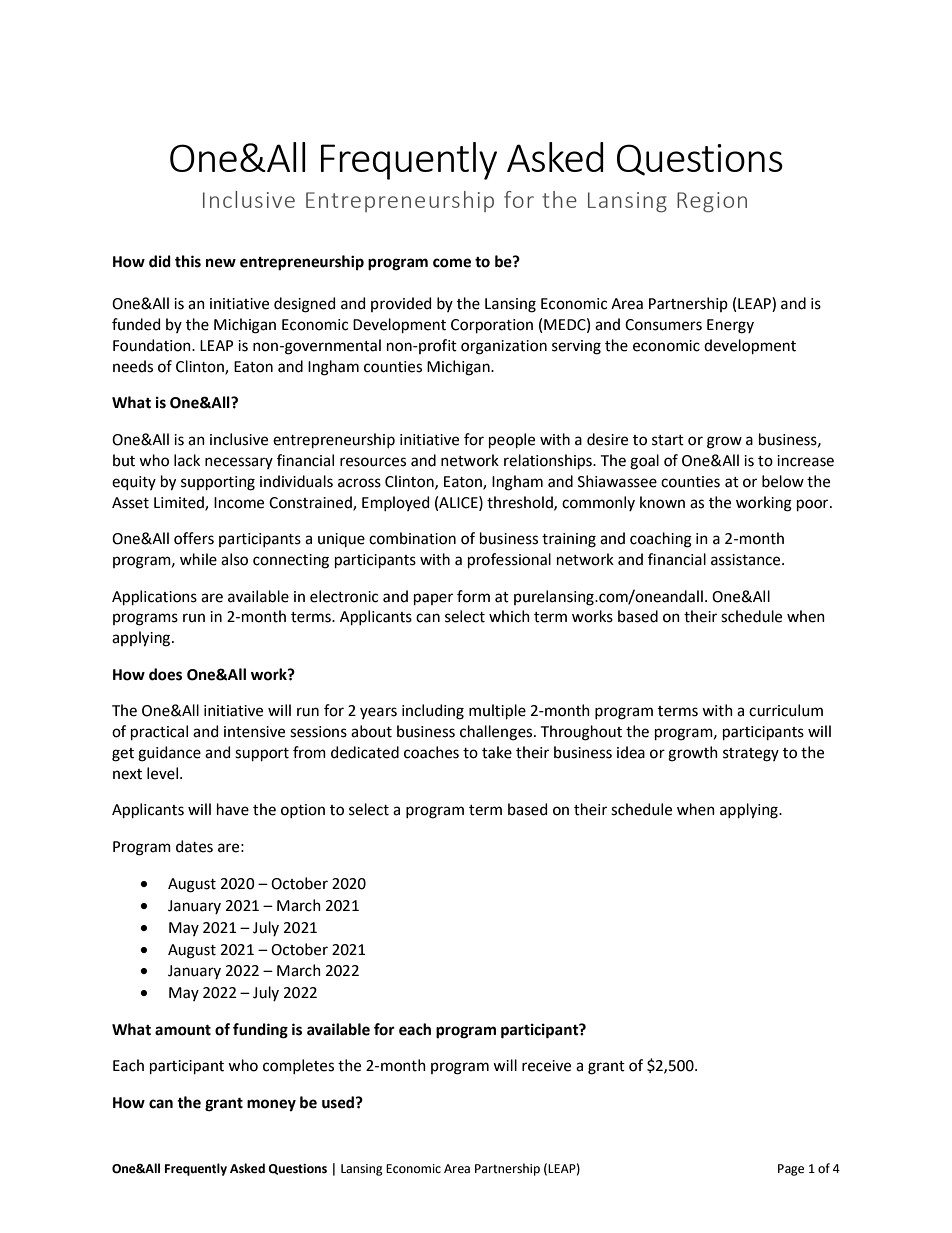 This image has width=952, height=1233. Describe the element at coordinates (786, 710) in the image. I see `curriculum` at that location.
